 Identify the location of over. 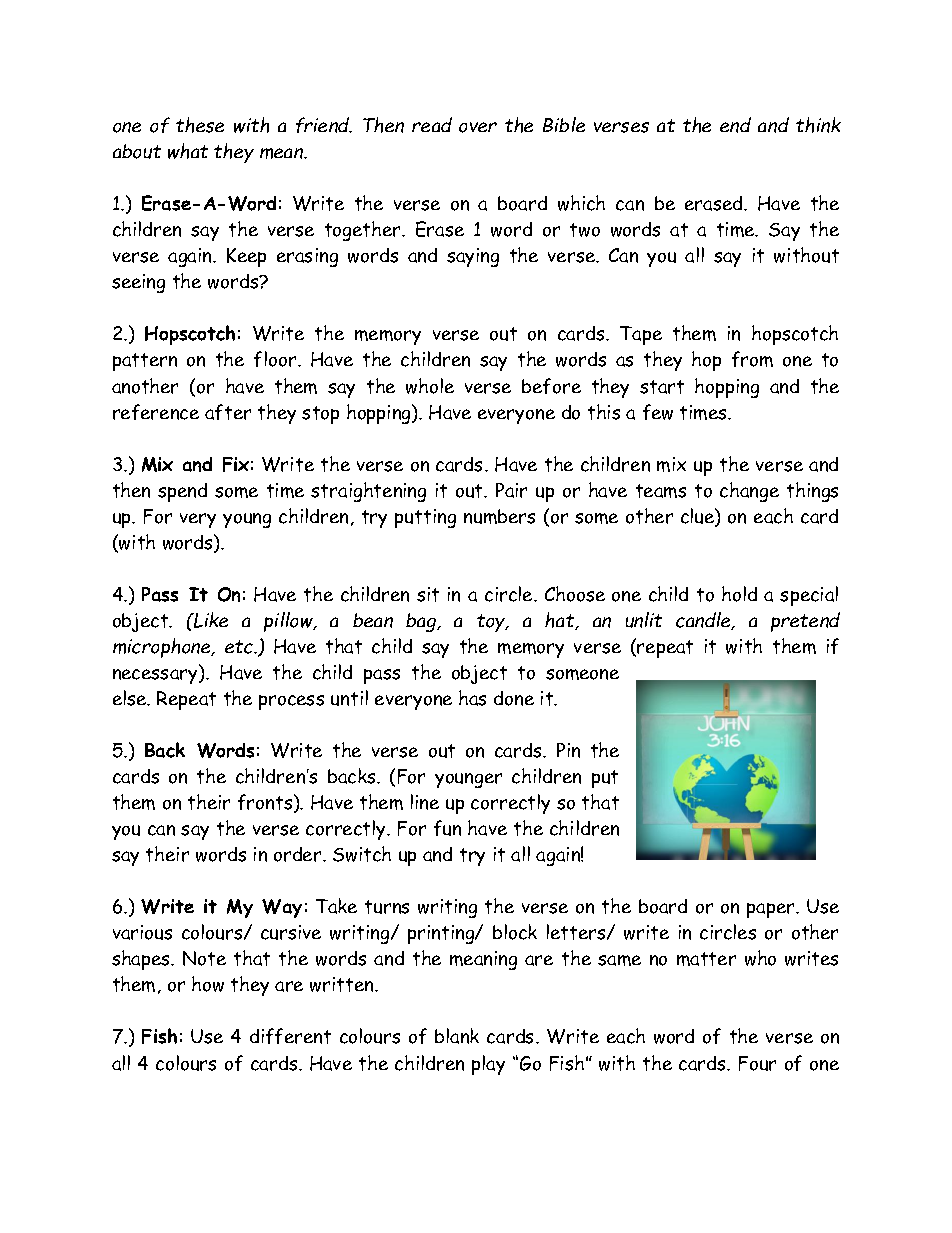
(478, 127).
